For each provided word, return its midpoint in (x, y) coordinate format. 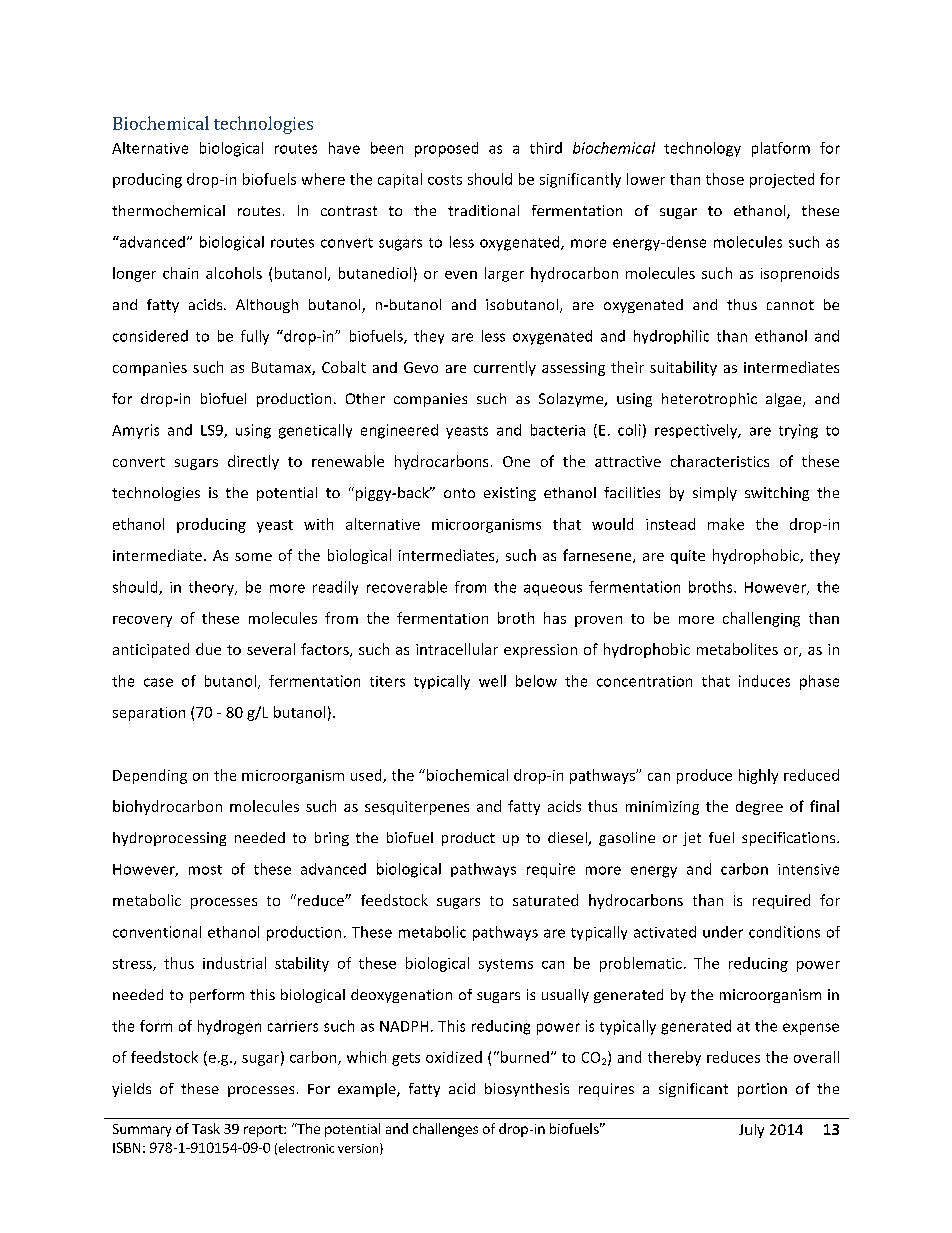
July (751, 1131)
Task (206, 1128)
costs (445, 180)
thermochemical (168, 210)
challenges (445, 1130)
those (725, 179)
